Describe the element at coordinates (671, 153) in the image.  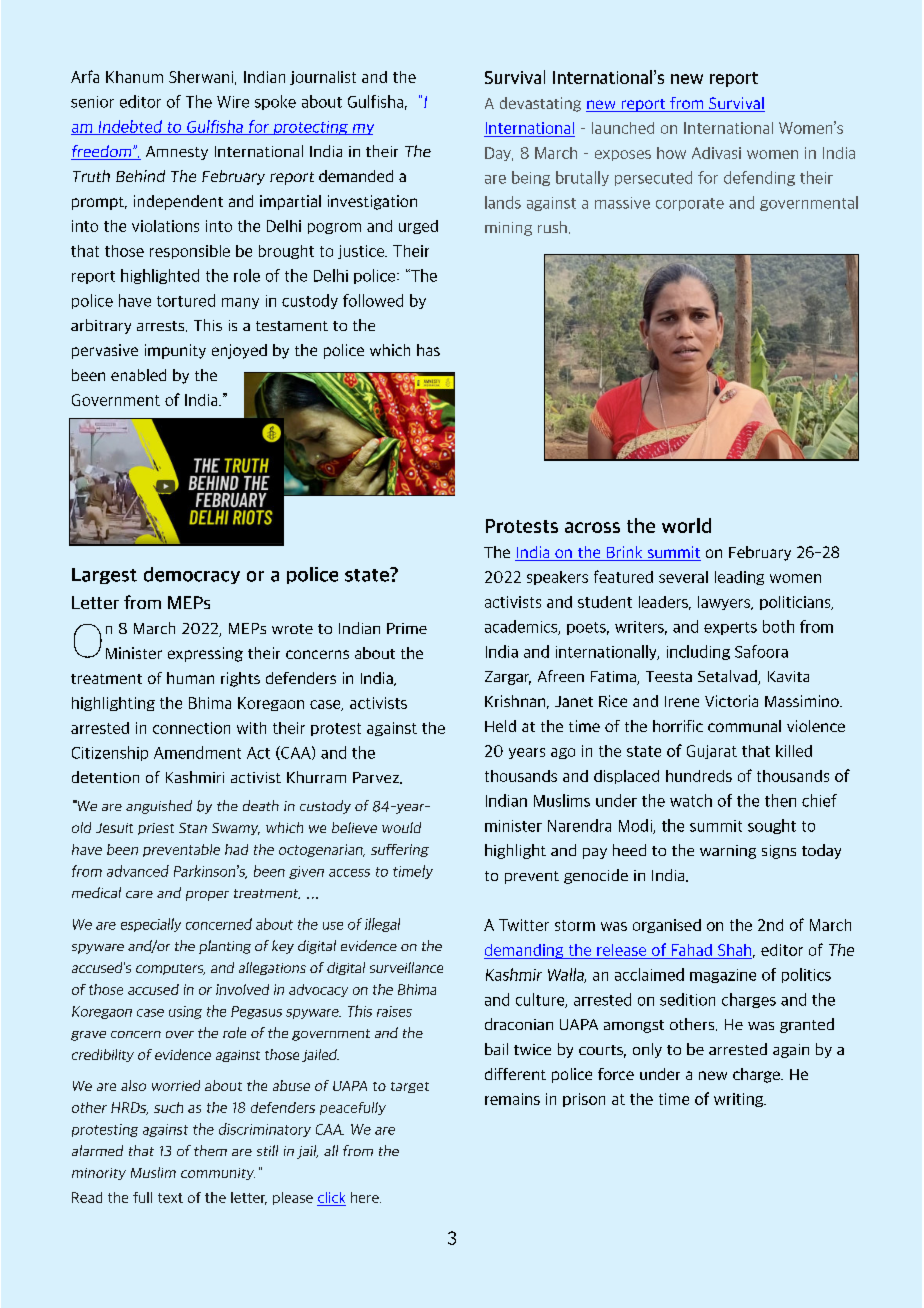
I see `how` at that location.
